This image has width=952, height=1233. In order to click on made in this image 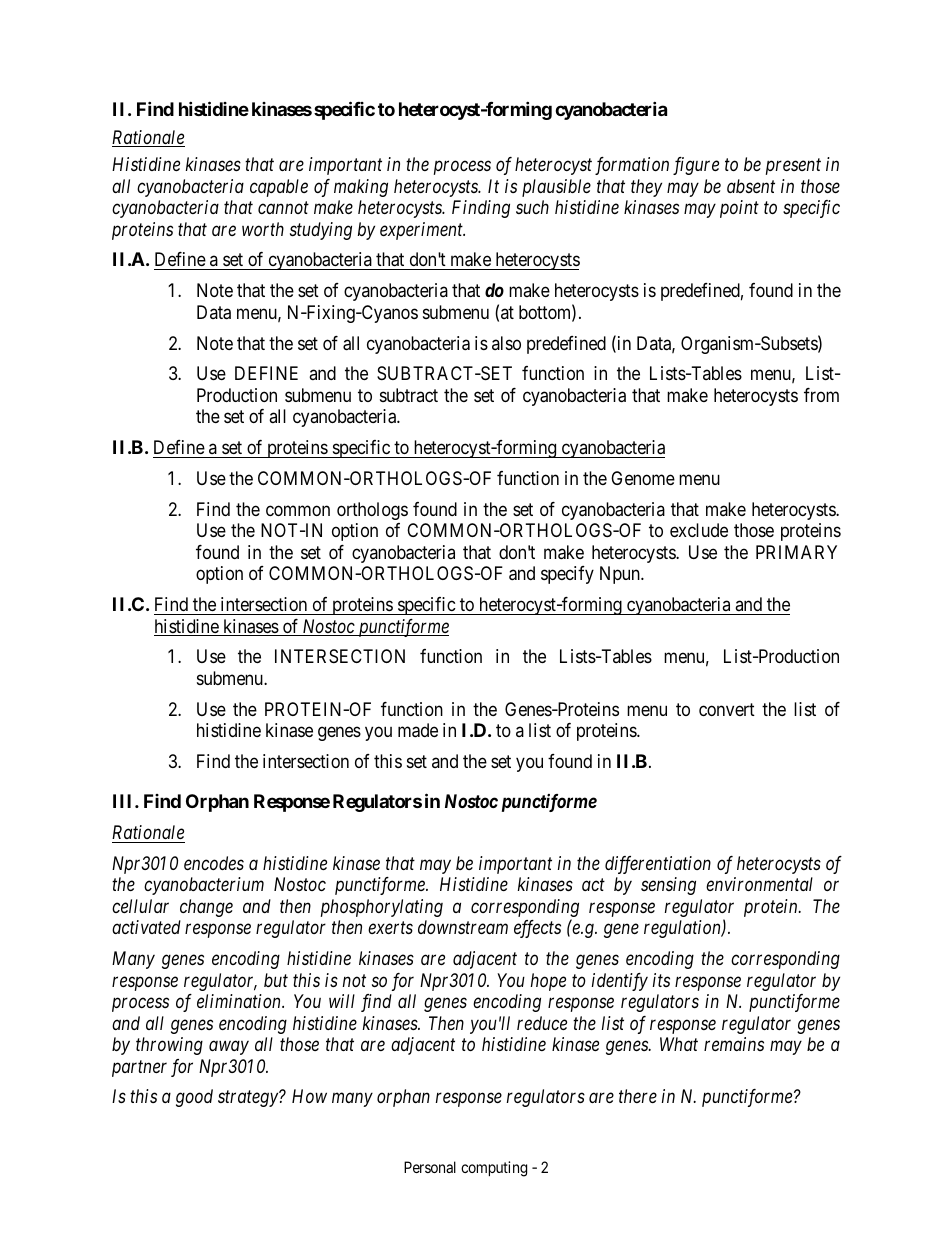, I will do `click(418, 730)`.
